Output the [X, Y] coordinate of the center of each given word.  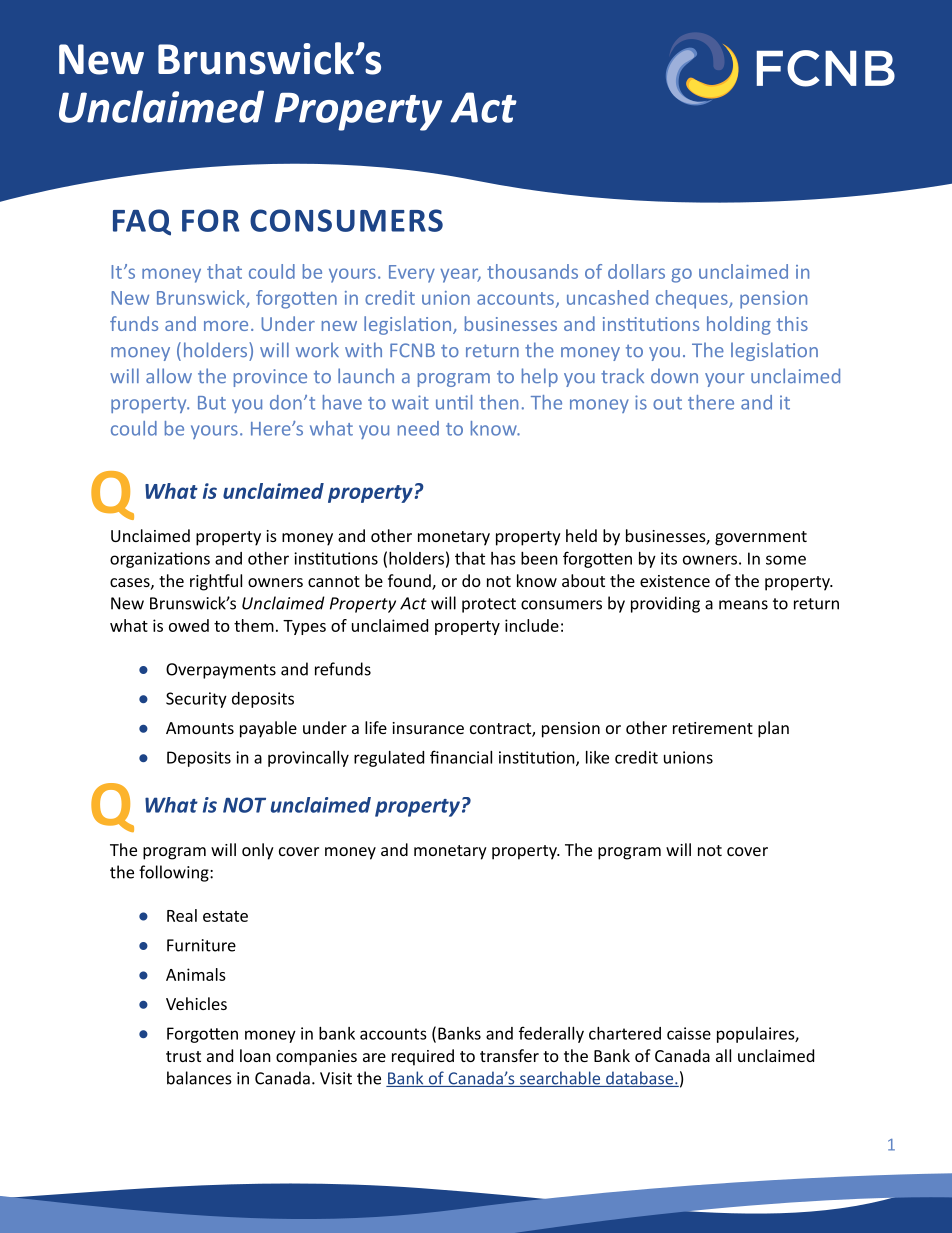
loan [255, 1055]
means [743, 605]
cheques [693, 299]
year [460, 275]
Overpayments [221, 671]
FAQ [142, 222]
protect [489, 605]
